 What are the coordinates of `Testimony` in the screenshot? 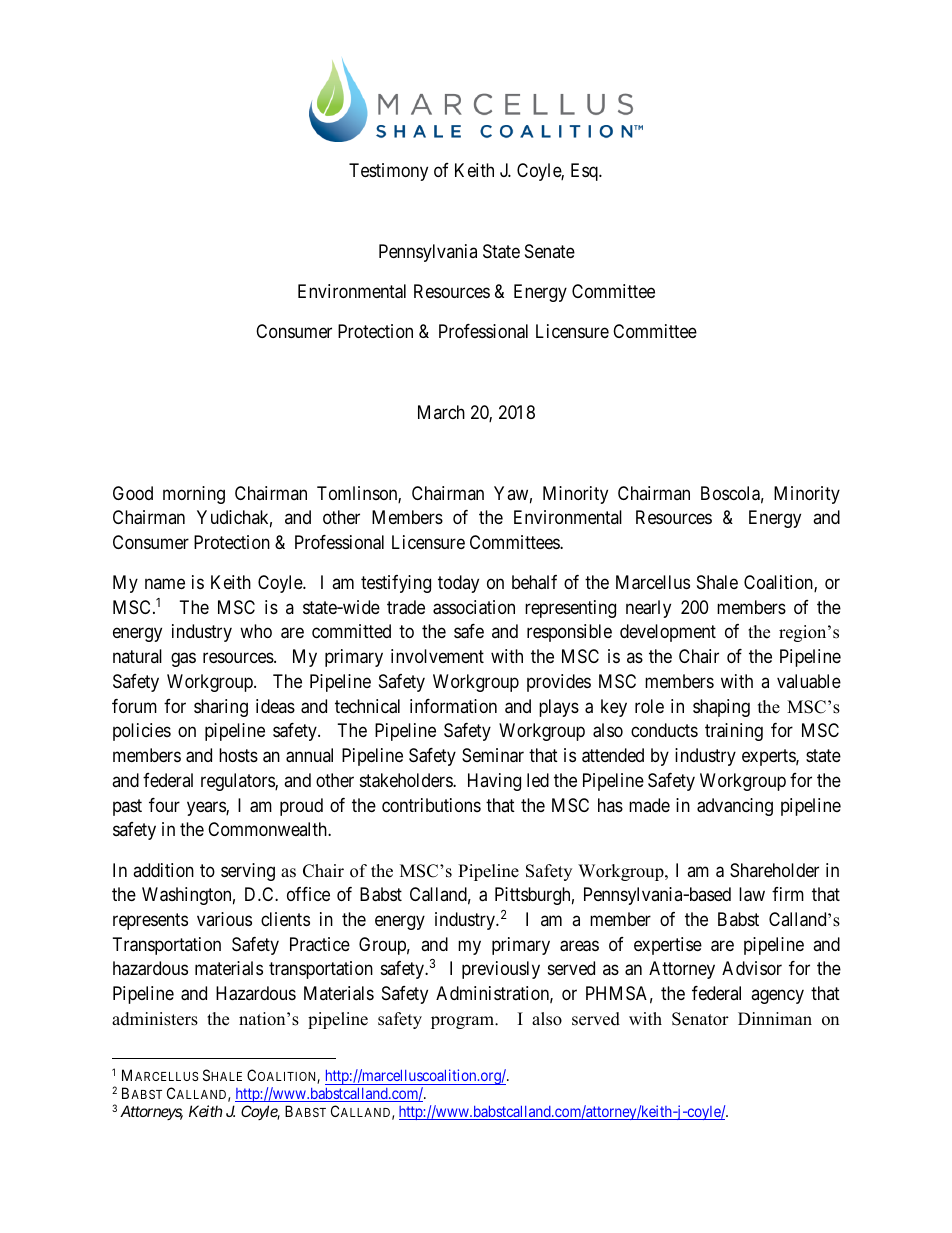 It's located at (388, 172).
